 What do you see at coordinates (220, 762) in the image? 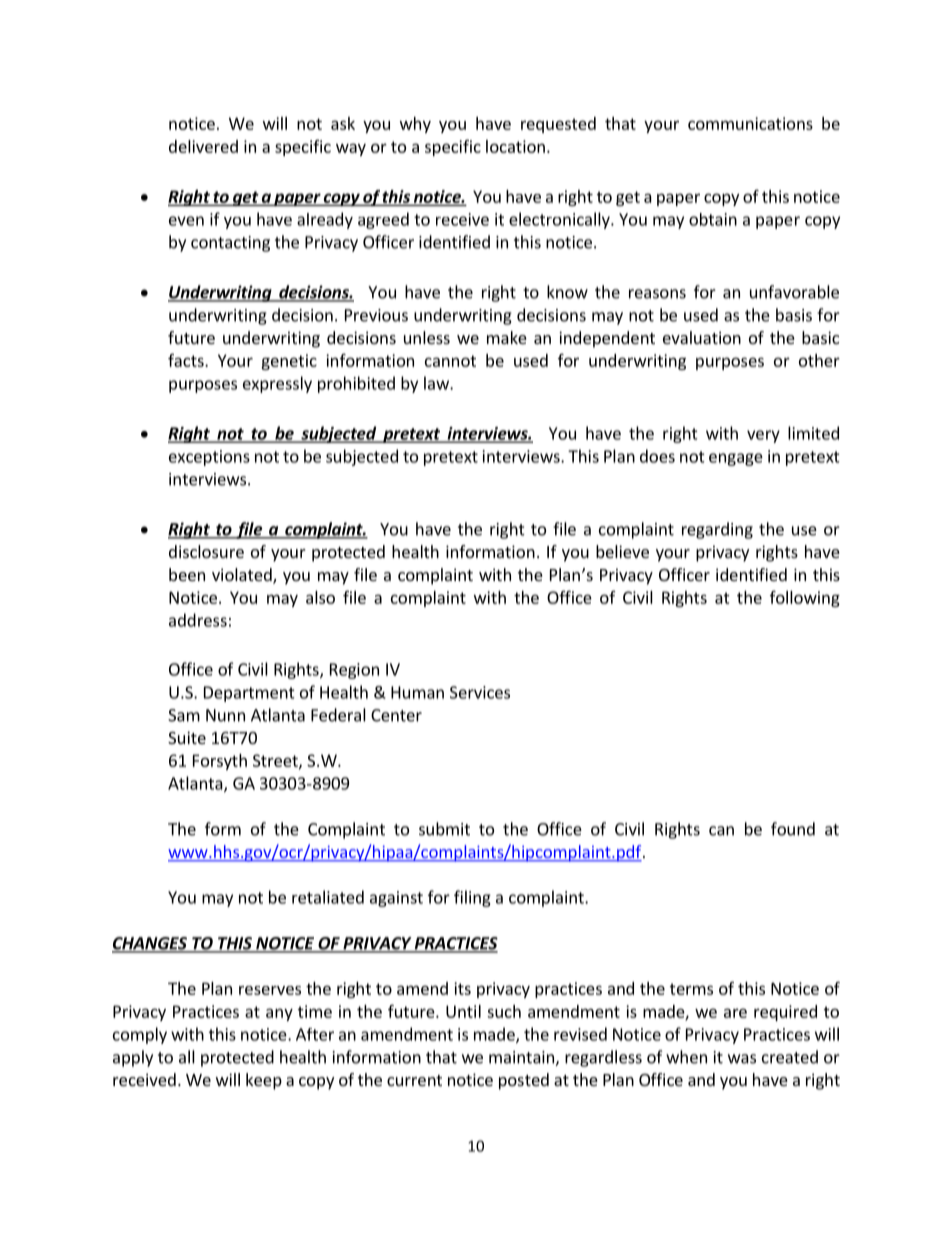
I see `Forsyth` at bounding box center [220, 762].
